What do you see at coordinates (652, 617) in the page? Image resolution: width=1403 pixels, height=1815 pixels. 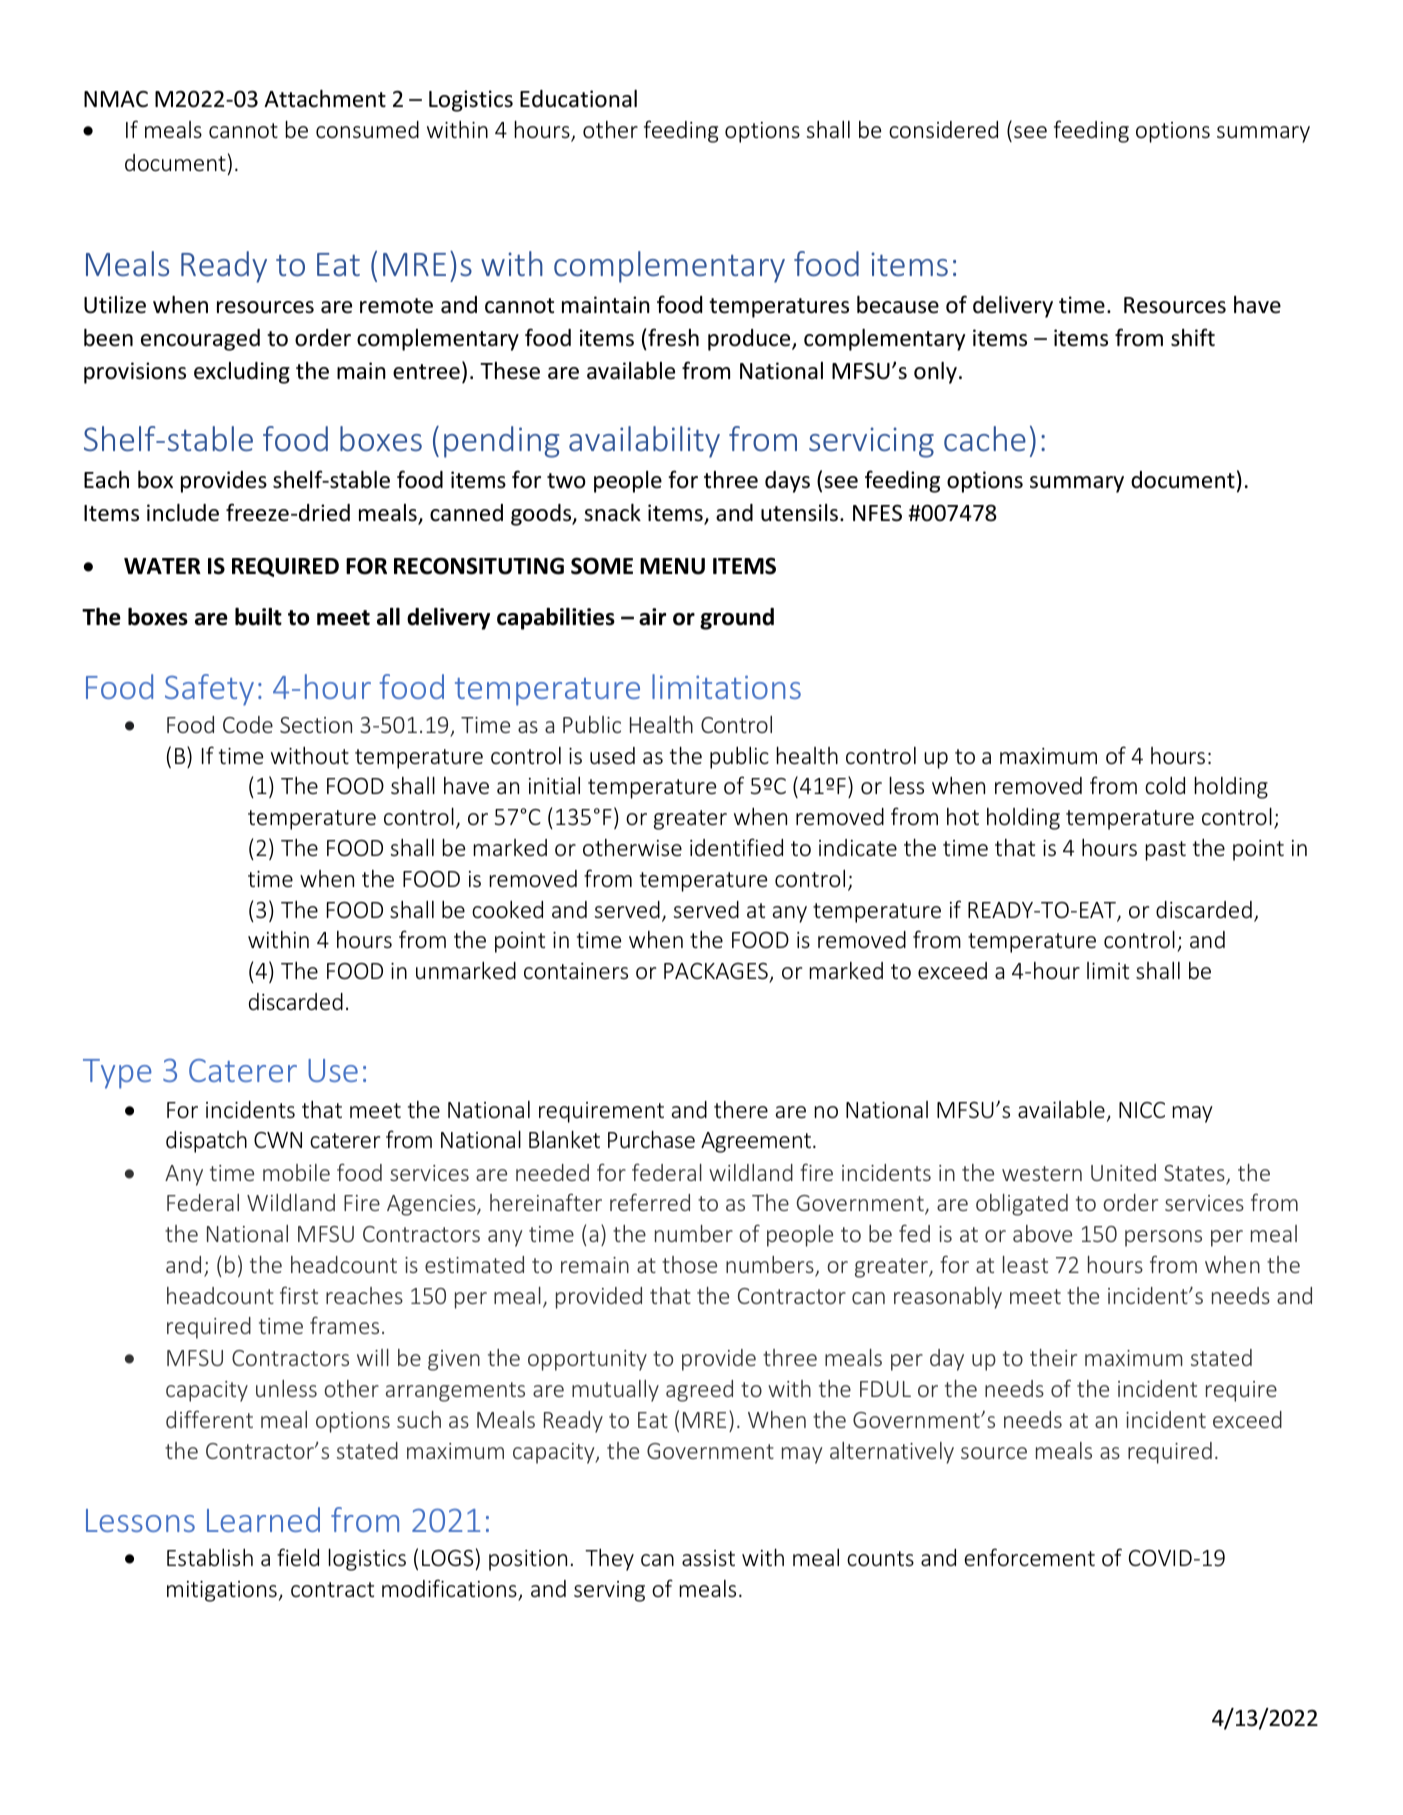 I see `air` at bounding box center [652, 617].
